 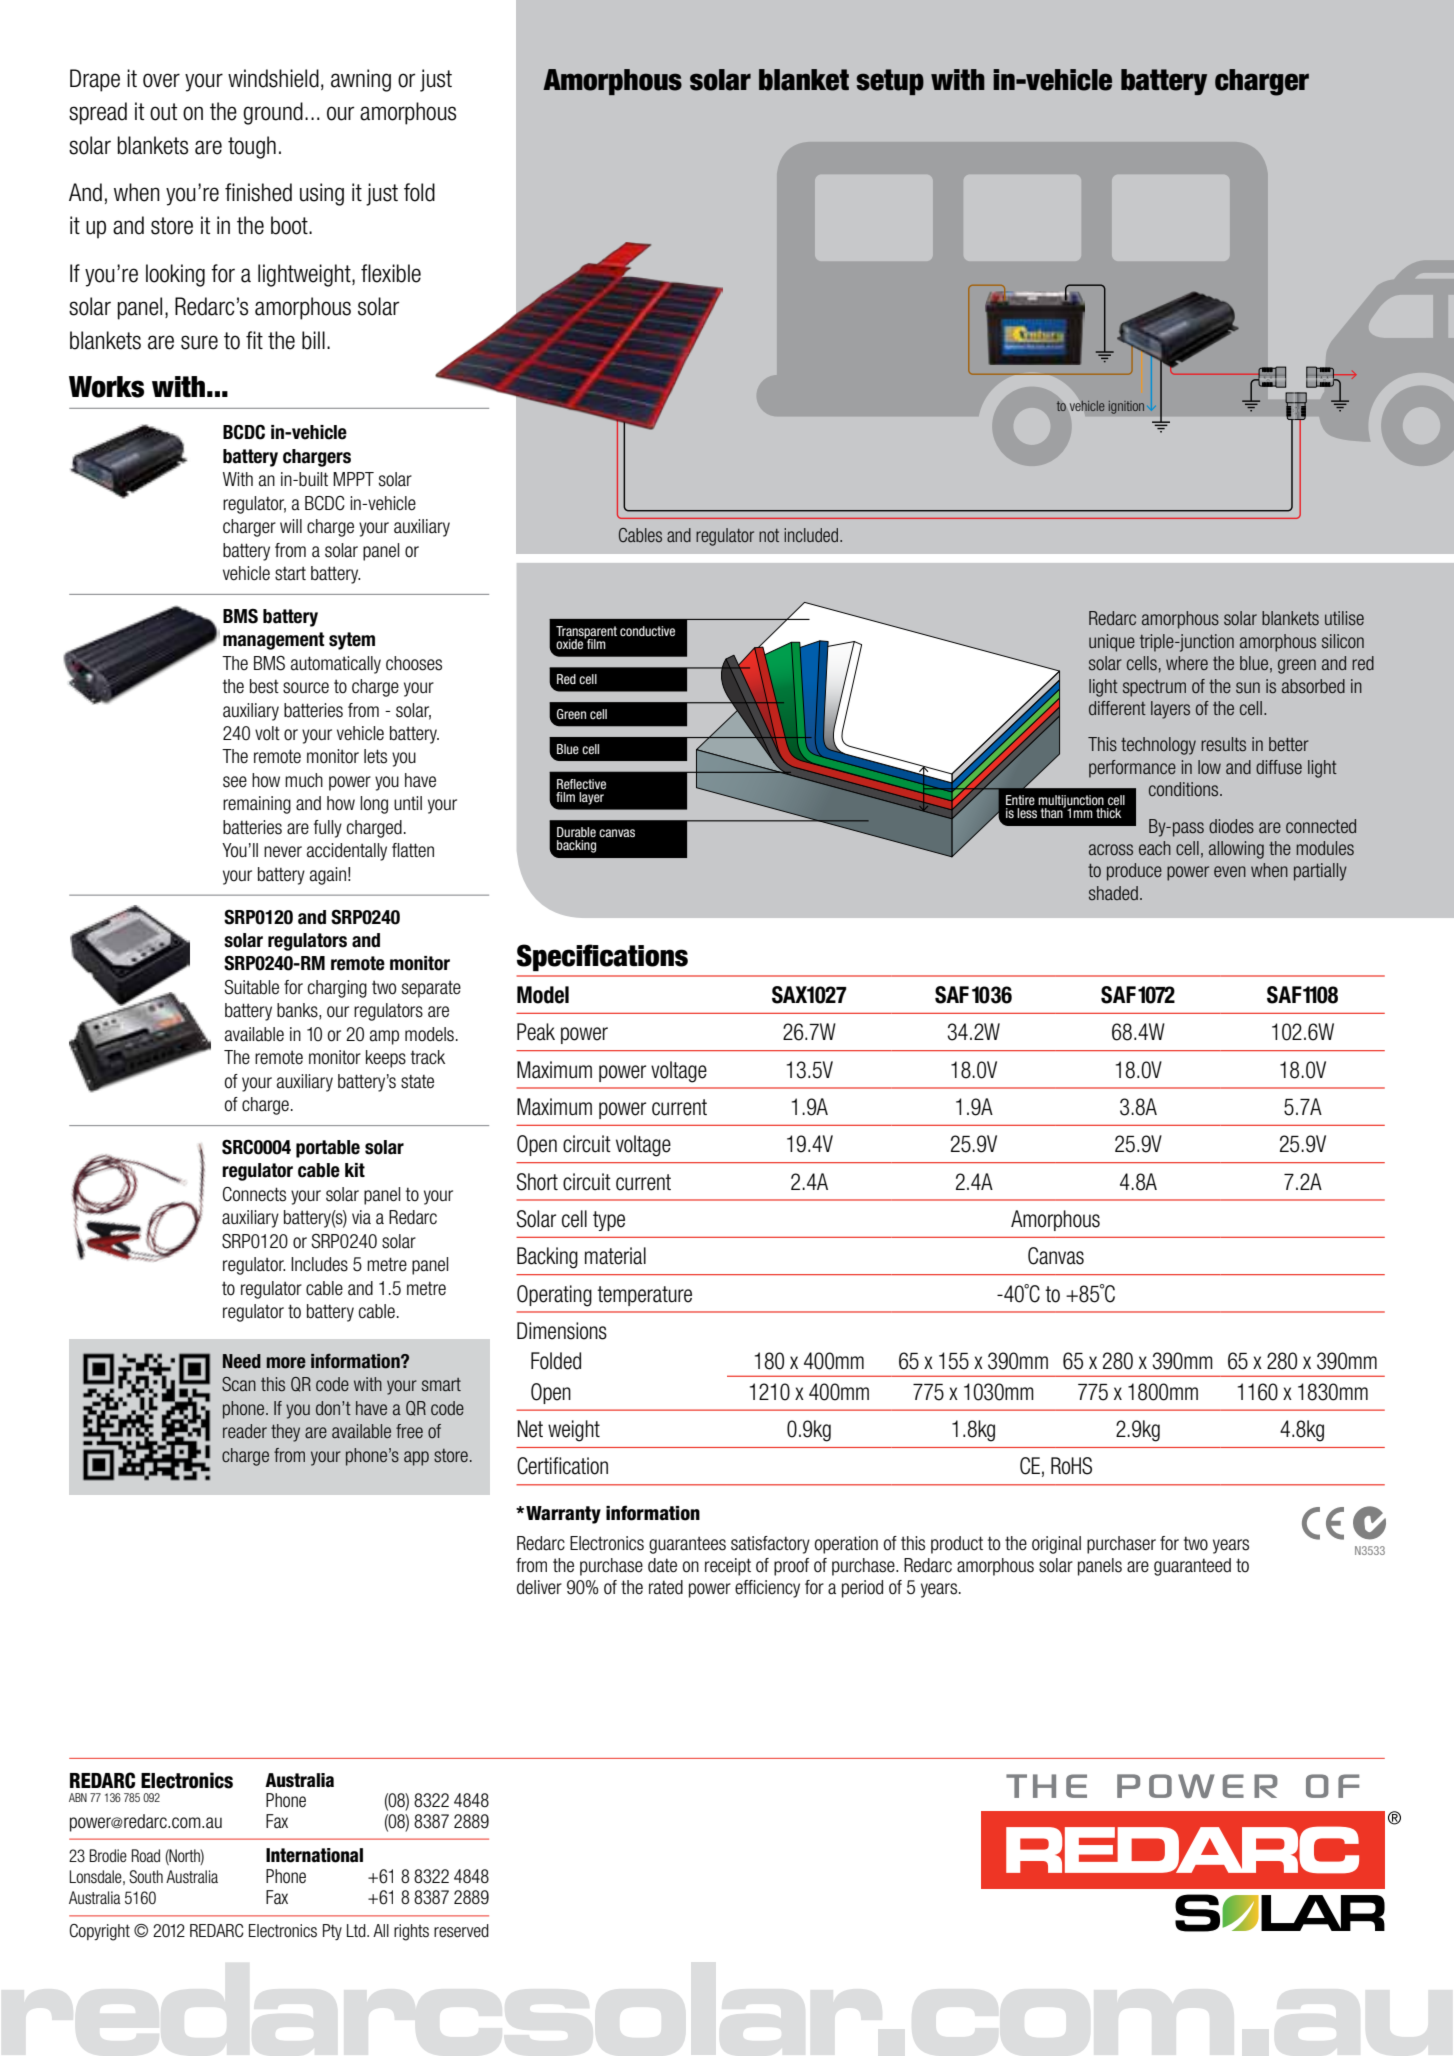 What do you see at coordinates (644, 1296) in the image?
I see `temperature` at bounding box center [644, 1296].
